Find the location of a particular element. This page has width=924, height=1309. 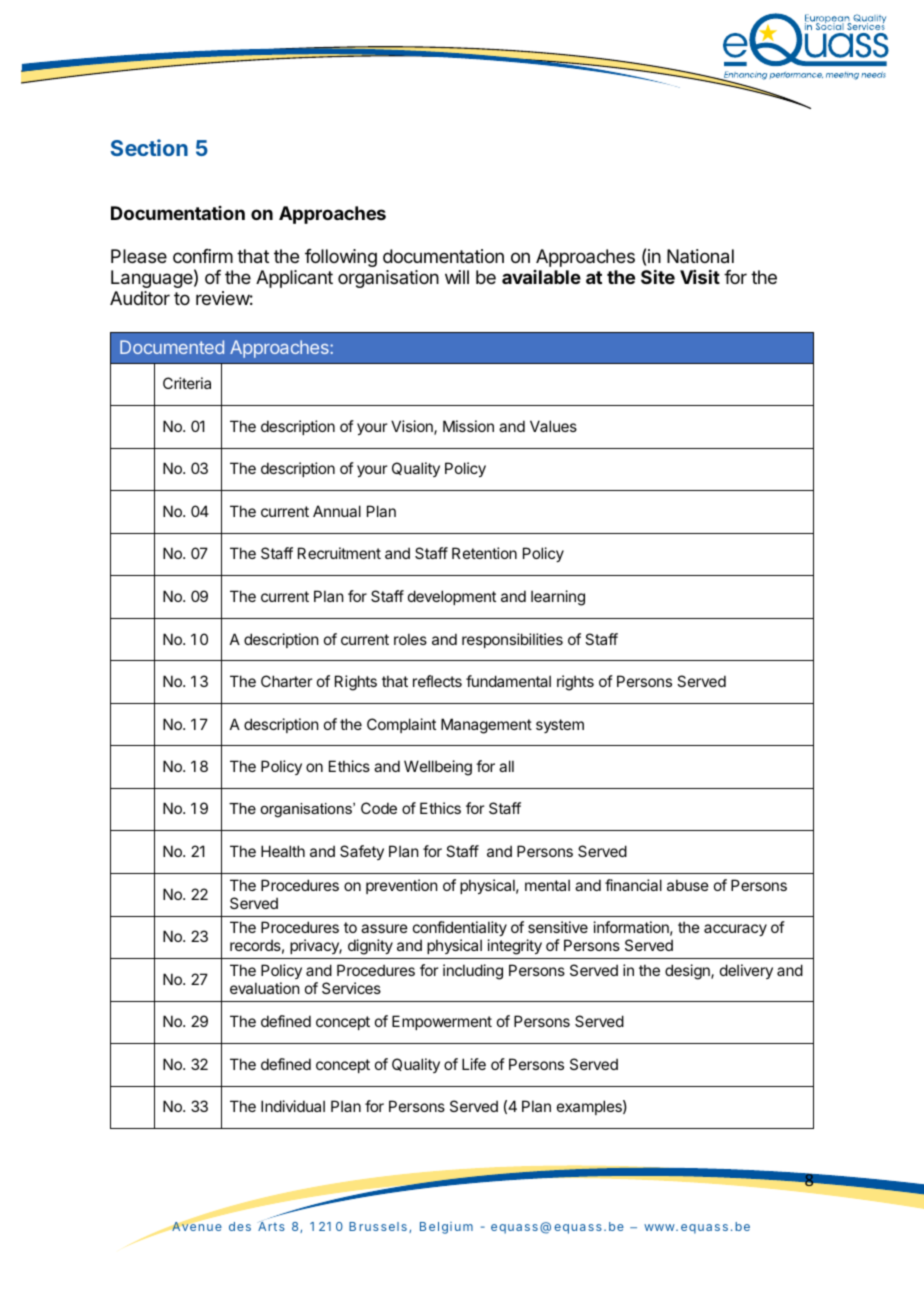

learning is located at coordinates (558, 598).
